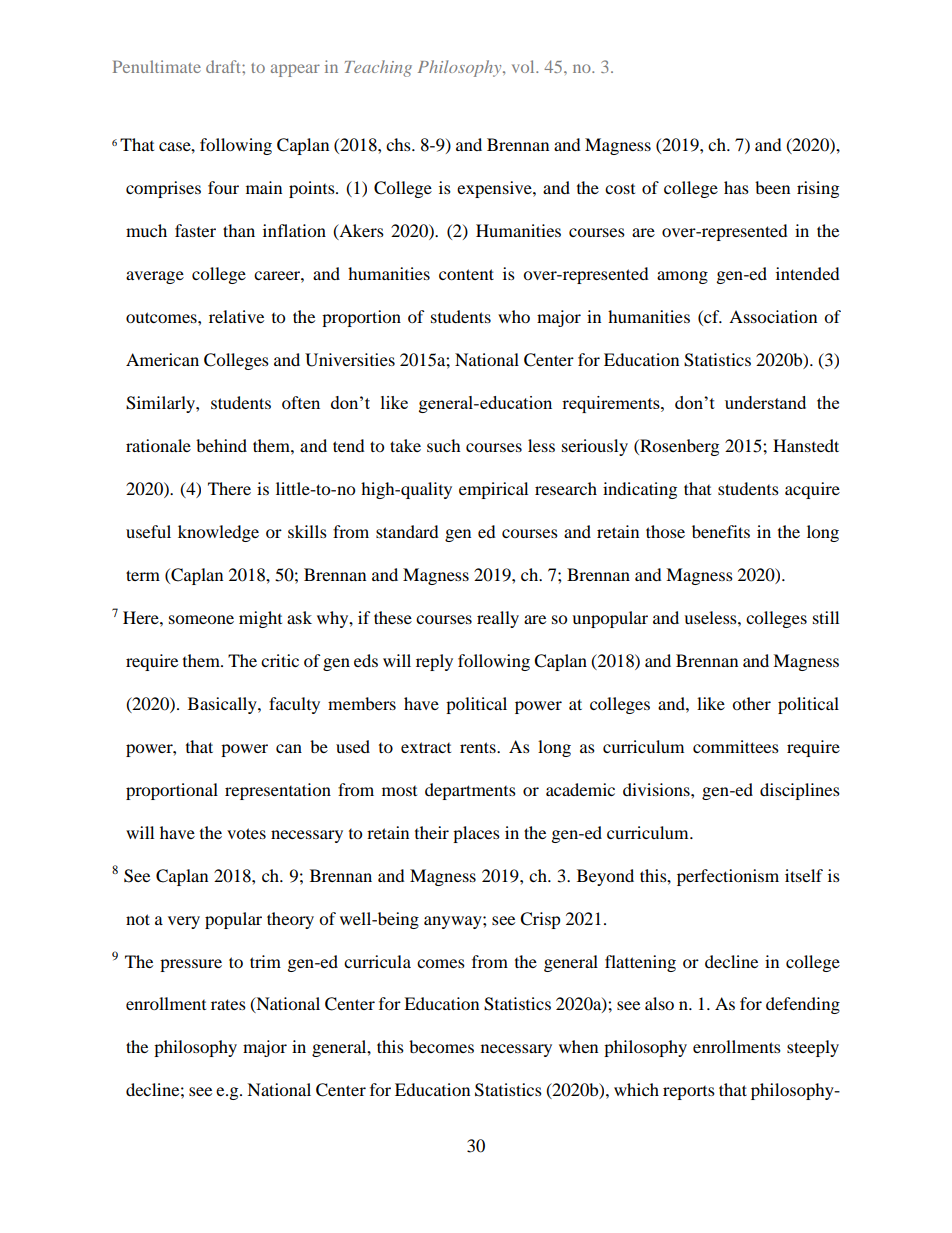  I want to click on such, so click(444, 445).
